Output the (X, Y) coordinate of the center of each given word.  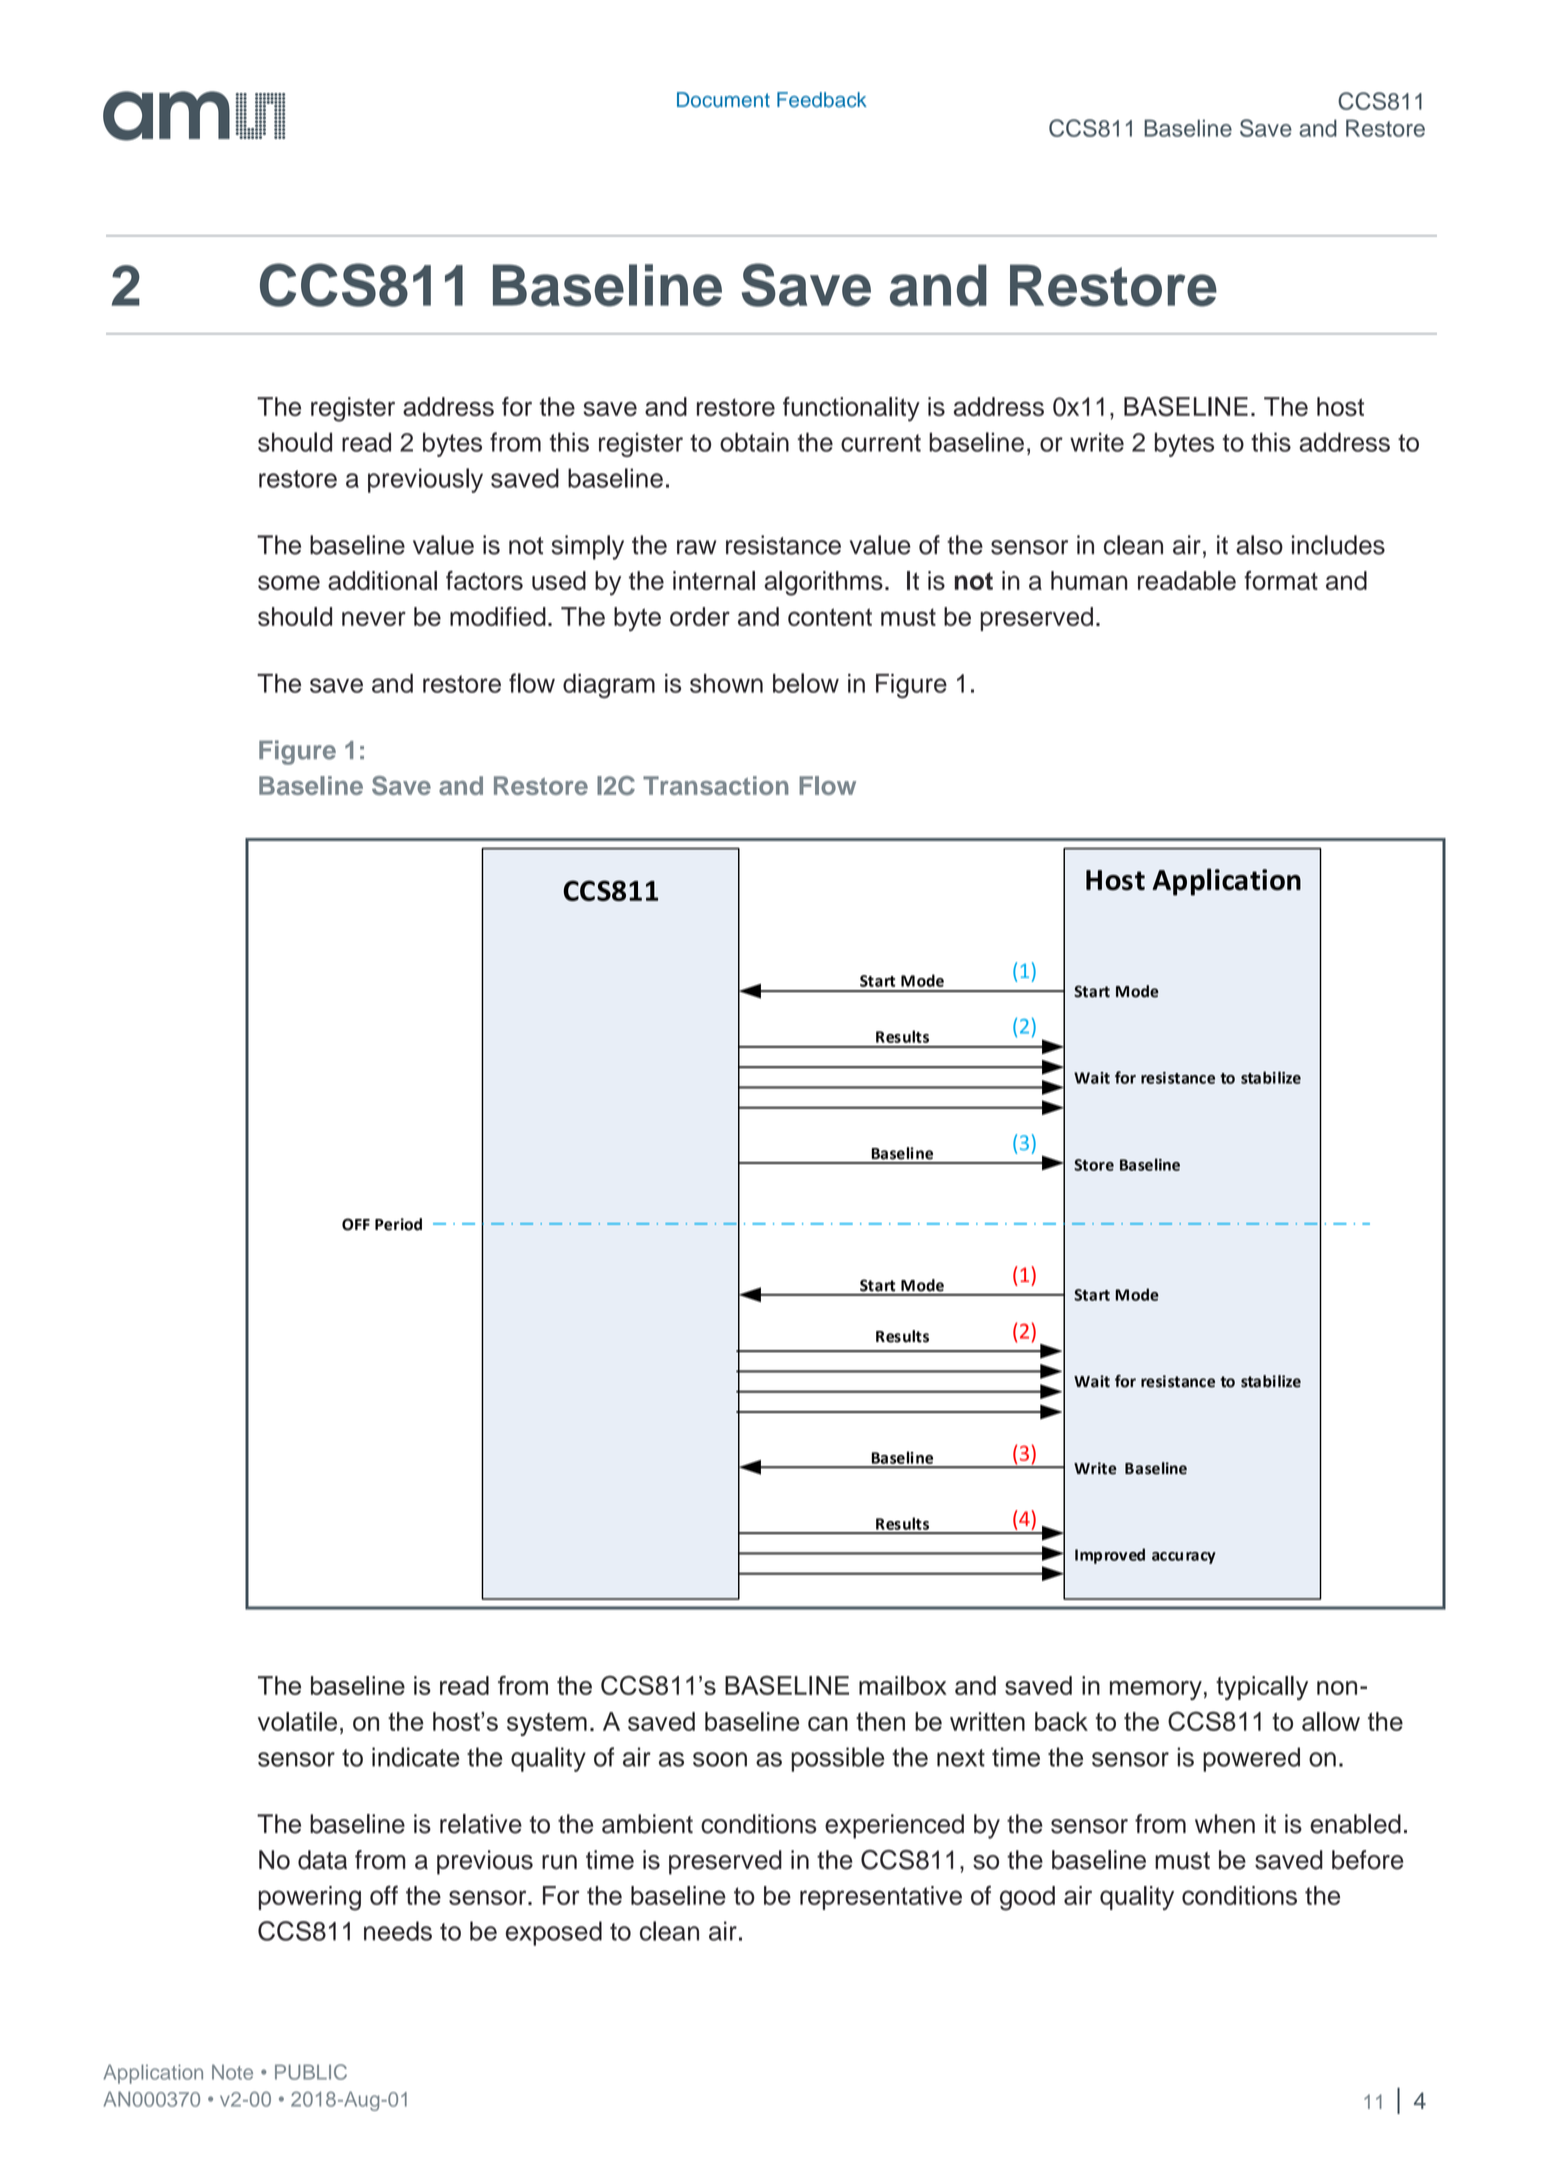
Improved (1110, 1556)
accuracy (1184, 1558)
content (830, 617)
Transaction (716, 785)
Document (723, 100)
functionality (851, 409)
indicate (416, 1757)
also (1259, 545)
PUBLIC (311, 2072)
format (1281, 580)
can (828, 1724)
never (374, 618)
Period (398, 1224)
